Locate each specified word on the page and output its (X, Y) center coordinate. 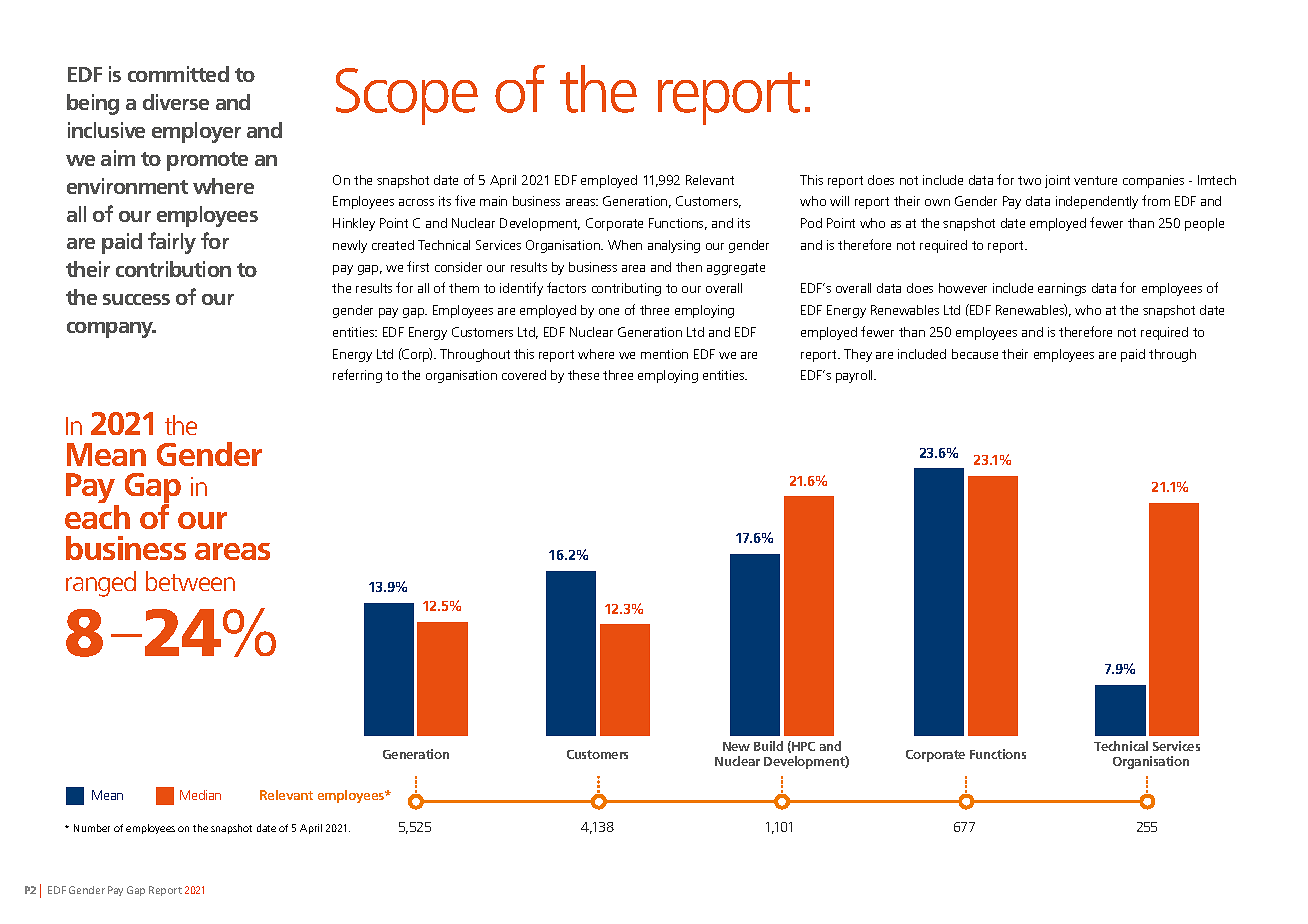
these (583, 375)
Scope (407, 96)
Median (200, 795)
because (975, 354)
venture (1095, 180)
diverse (176, 102)
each (97, 515)
